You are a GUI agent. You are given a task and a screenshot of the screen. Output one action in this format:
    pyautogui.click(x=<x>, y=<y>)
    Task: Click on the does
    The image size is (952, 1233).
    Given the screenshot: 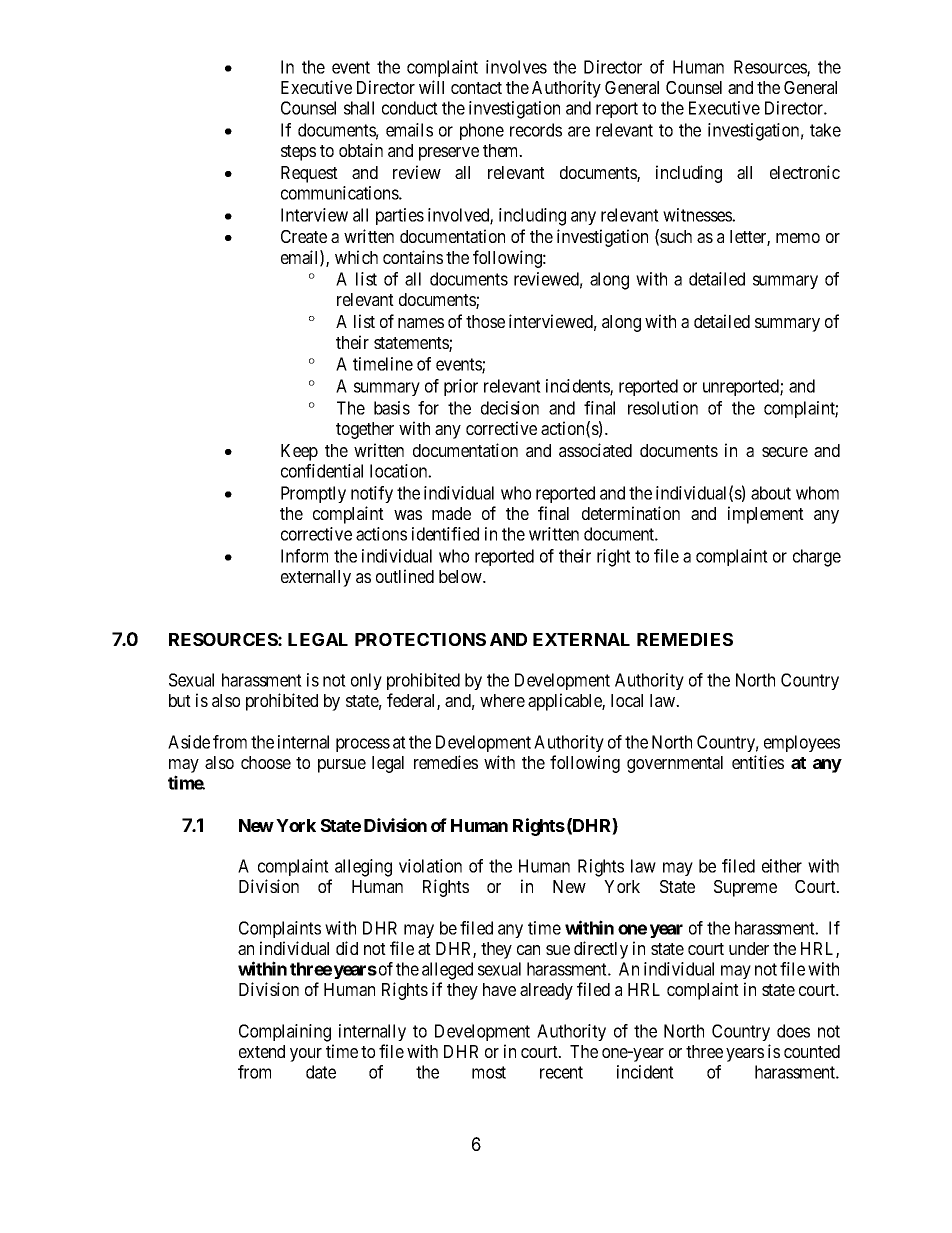 What is the action you would take?
    pyautogui.click(x=793, y=1031)
